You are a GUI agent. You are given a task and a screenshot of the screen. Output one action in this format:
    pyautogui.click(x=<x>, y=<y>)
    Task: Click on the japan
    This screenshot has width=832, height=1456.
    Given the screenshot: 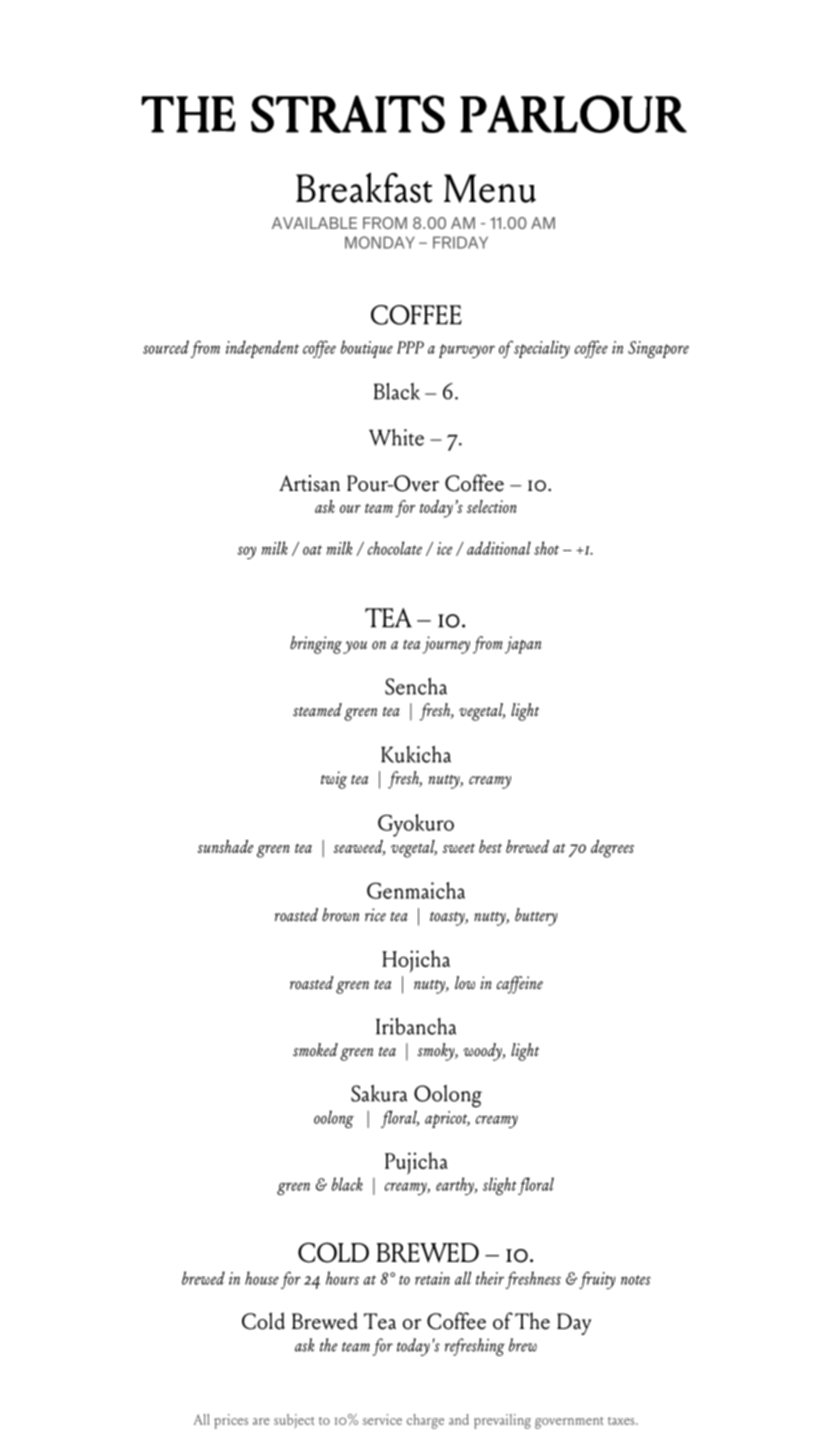 What is the action you would take?
    pyautogui.click(x=523, y=645)
